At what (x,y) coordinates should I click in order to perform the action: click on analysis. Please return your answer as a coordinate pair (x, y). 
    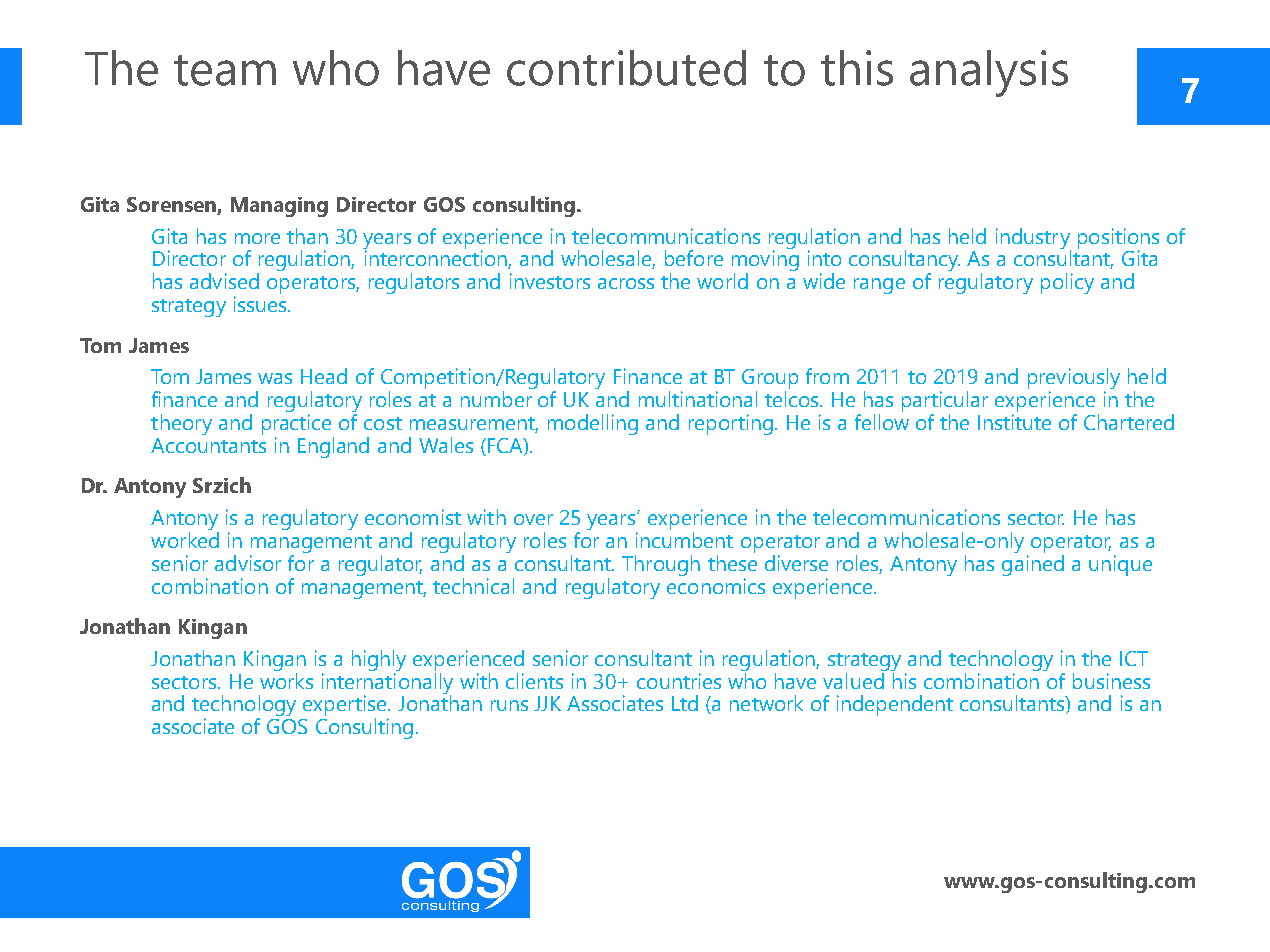
    Looking at the image, I should click on (989, 73).
